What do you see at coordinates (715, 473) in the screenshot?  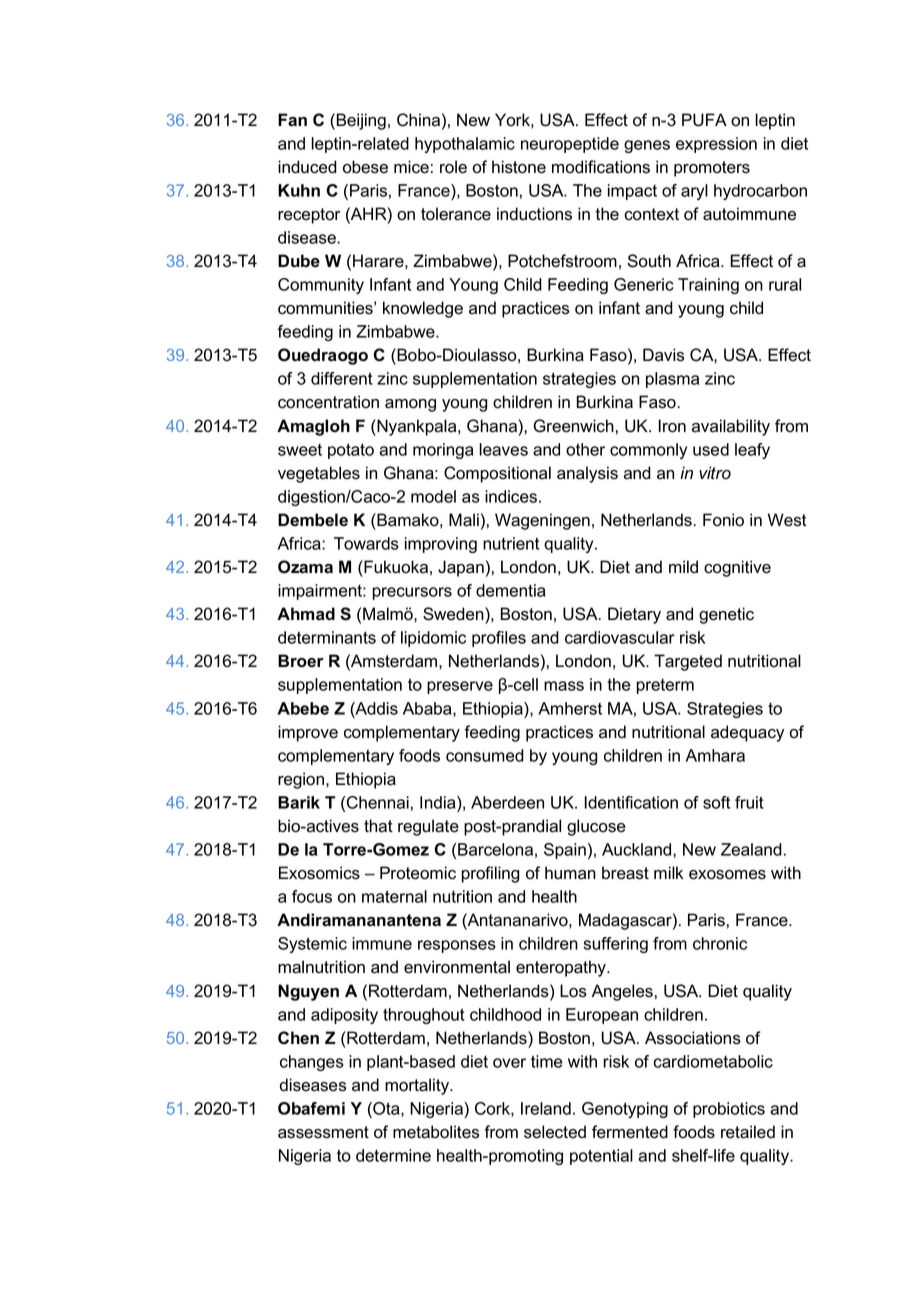 I see `vitro` at bounding box center [715, 473].
